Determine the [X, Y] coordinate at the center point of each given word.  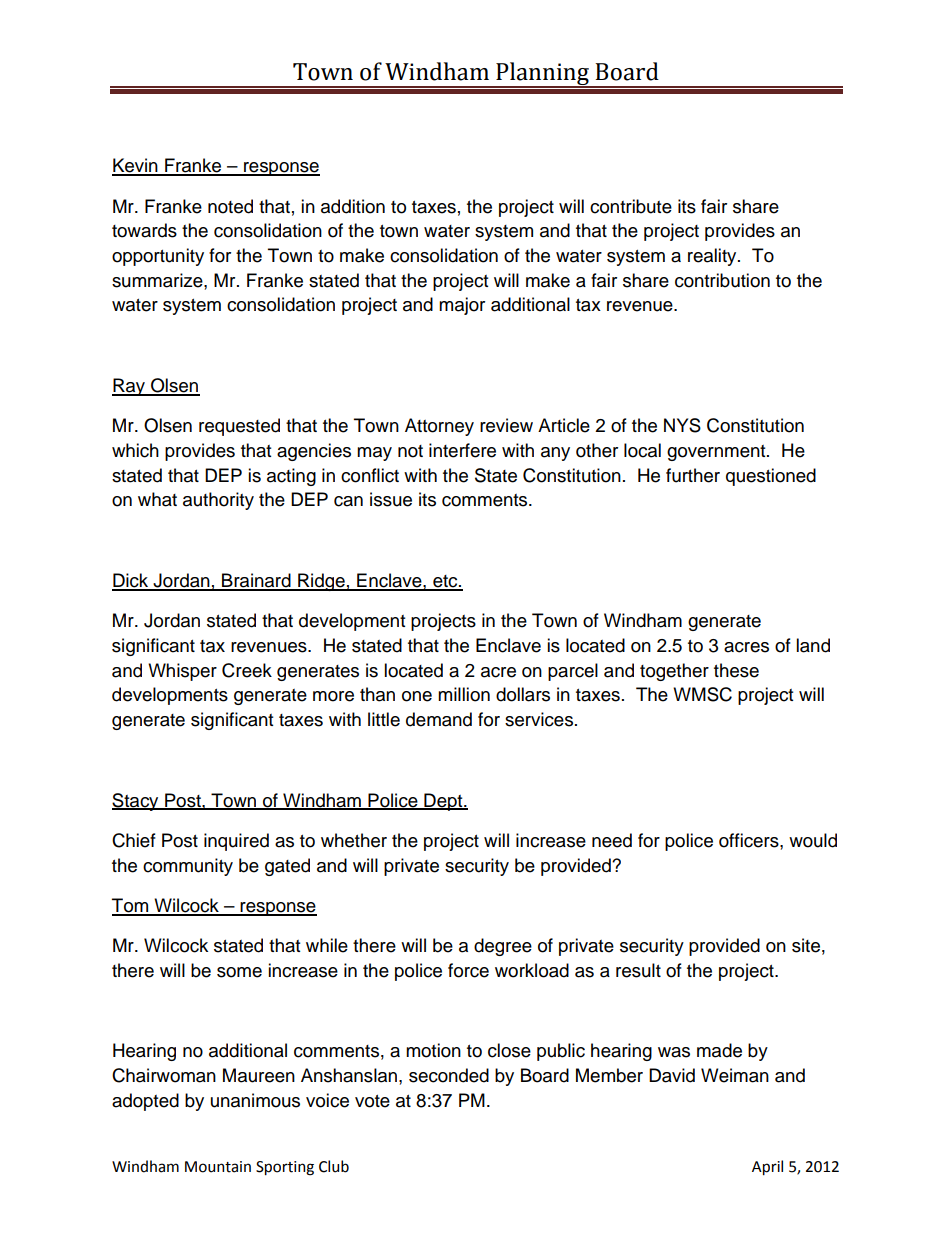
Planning [542, 75]
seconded [449, 1075]
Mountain [218, 1167]
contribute [631, 206]
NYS [682, 425]
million [464, 694]
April [767, 1167]
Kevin [136, 166]
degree [503, 947]
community [188, 867]
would [813, 840]
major [462, 306]
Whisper [182, 672]
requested [239, 427]
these [736, 670]
